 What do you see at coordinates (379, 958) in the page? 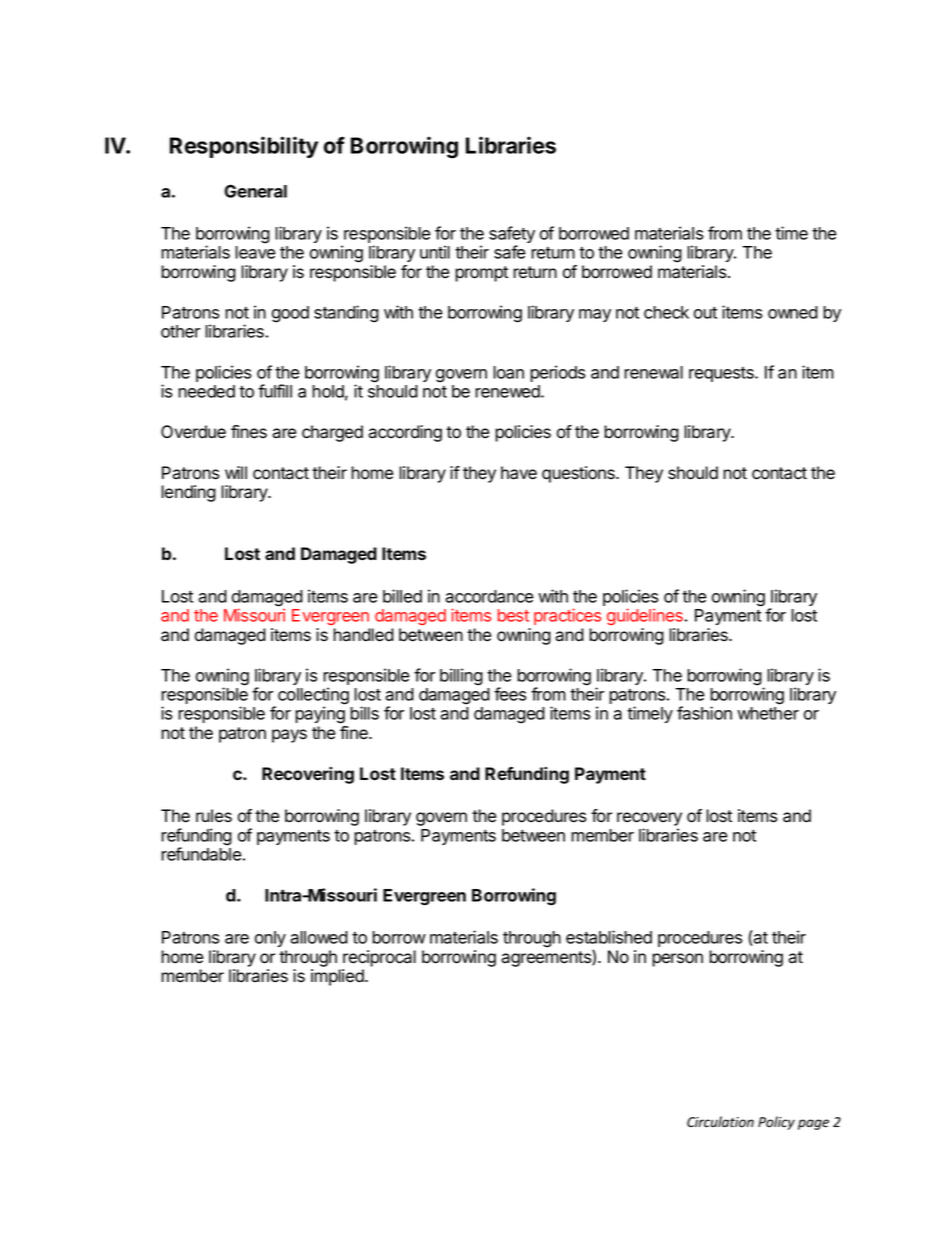
I see `reciprocal` at bounding box center [379, 958].
